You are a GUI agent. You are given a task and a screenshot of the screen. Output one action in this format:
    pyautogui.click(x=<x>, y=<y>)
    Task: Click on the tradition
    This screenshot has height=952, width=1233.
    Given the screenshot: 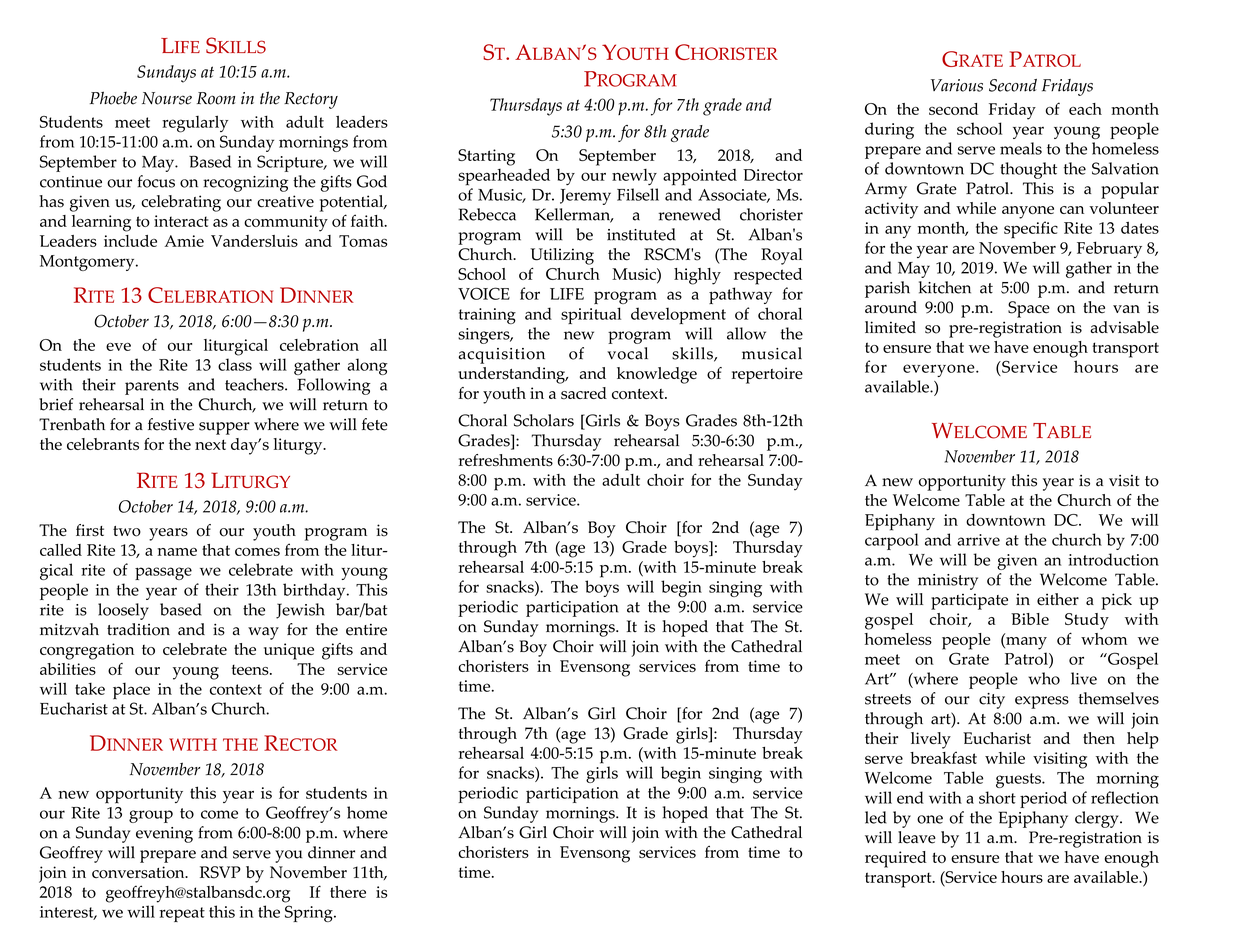 What is the action you would take?
    pyautogui.click(x=138, y=629)
